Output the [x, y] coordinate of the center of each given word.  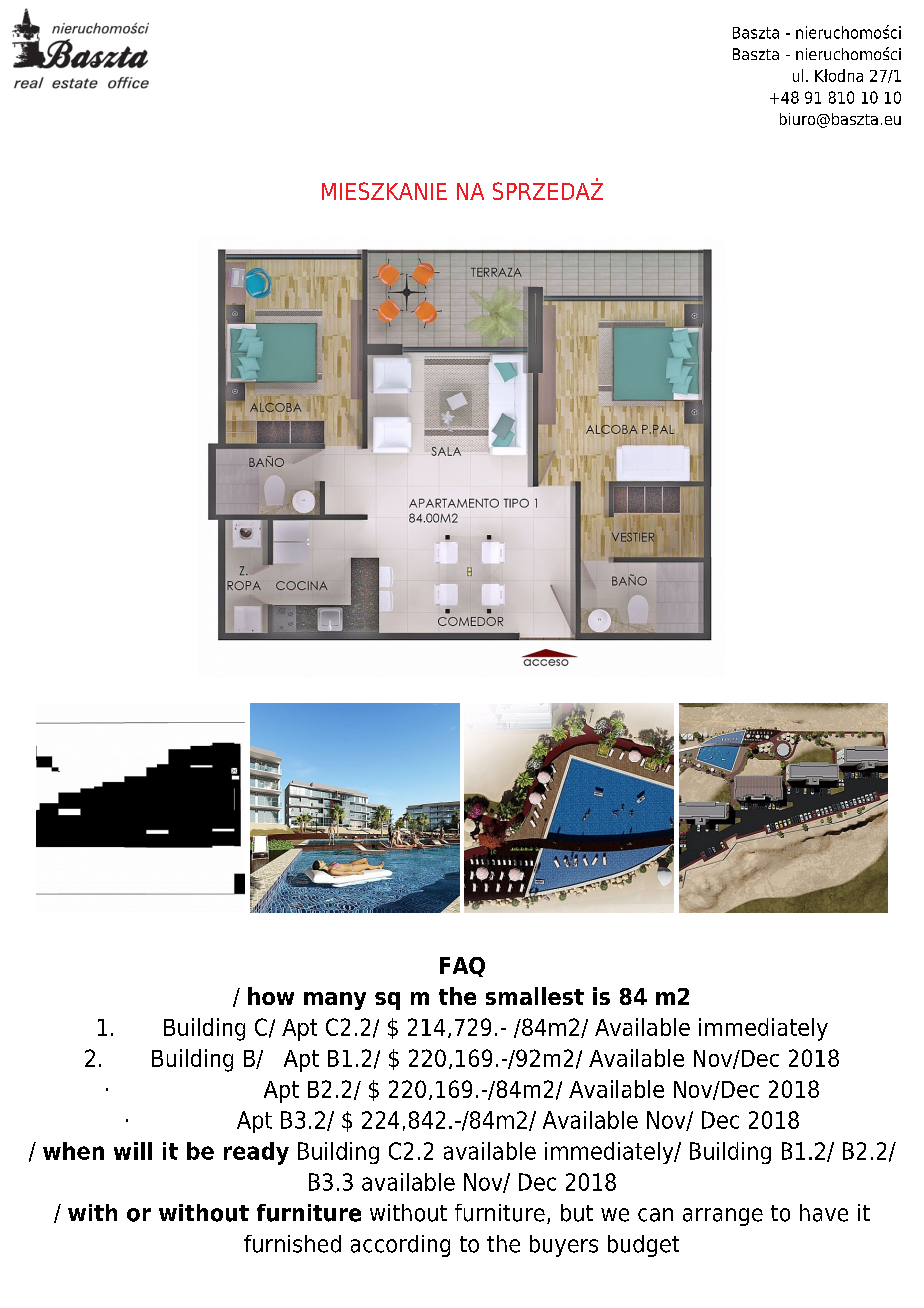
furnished [292, 1244]
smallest [535, 996]
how [271, 996]
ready [256, 1153]
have [824, 1213]
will [133, 1151]
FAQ [462, 967]
